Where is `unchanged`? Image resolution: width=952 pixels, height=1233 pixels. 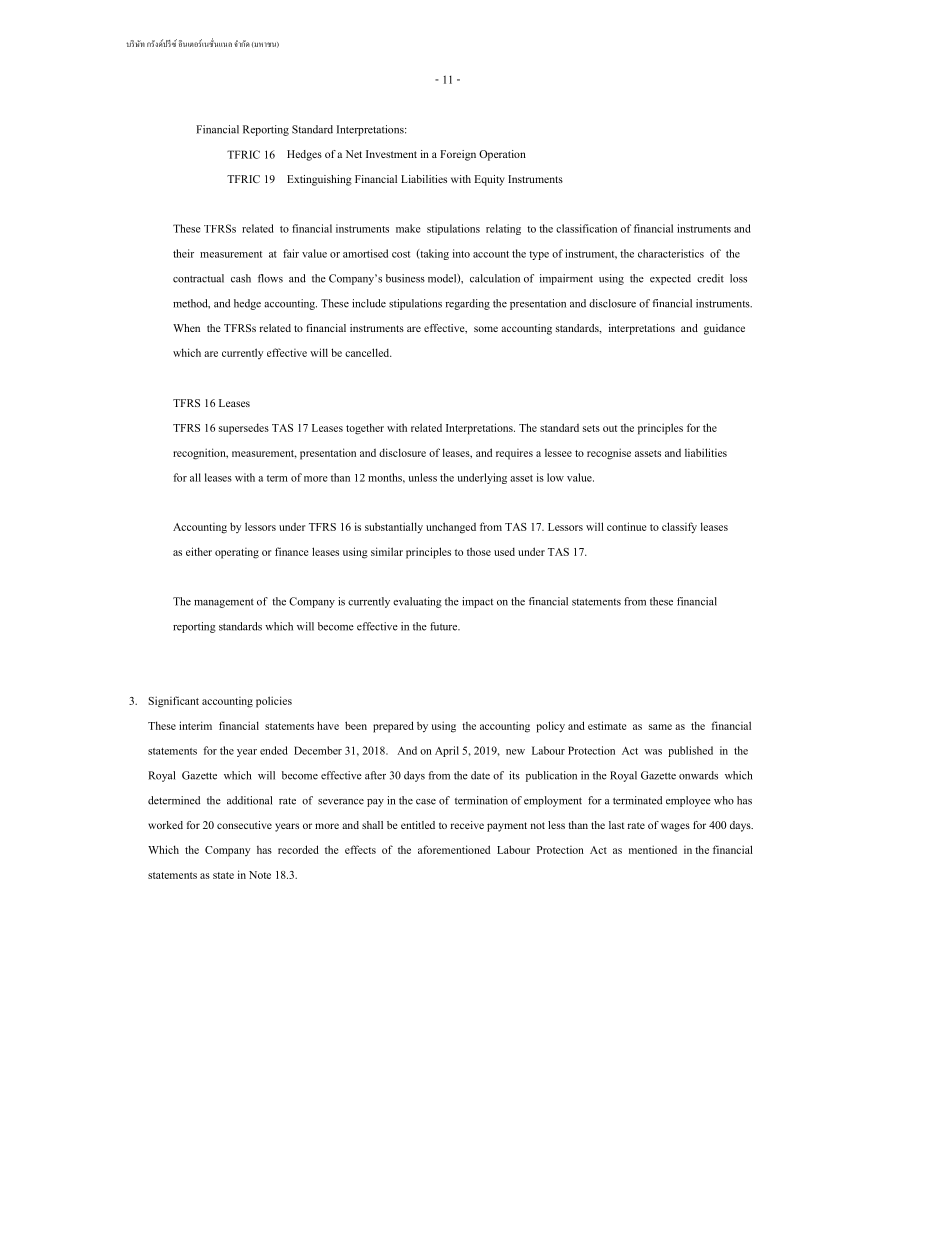 unchanged is located at coordinates (451, 528).
